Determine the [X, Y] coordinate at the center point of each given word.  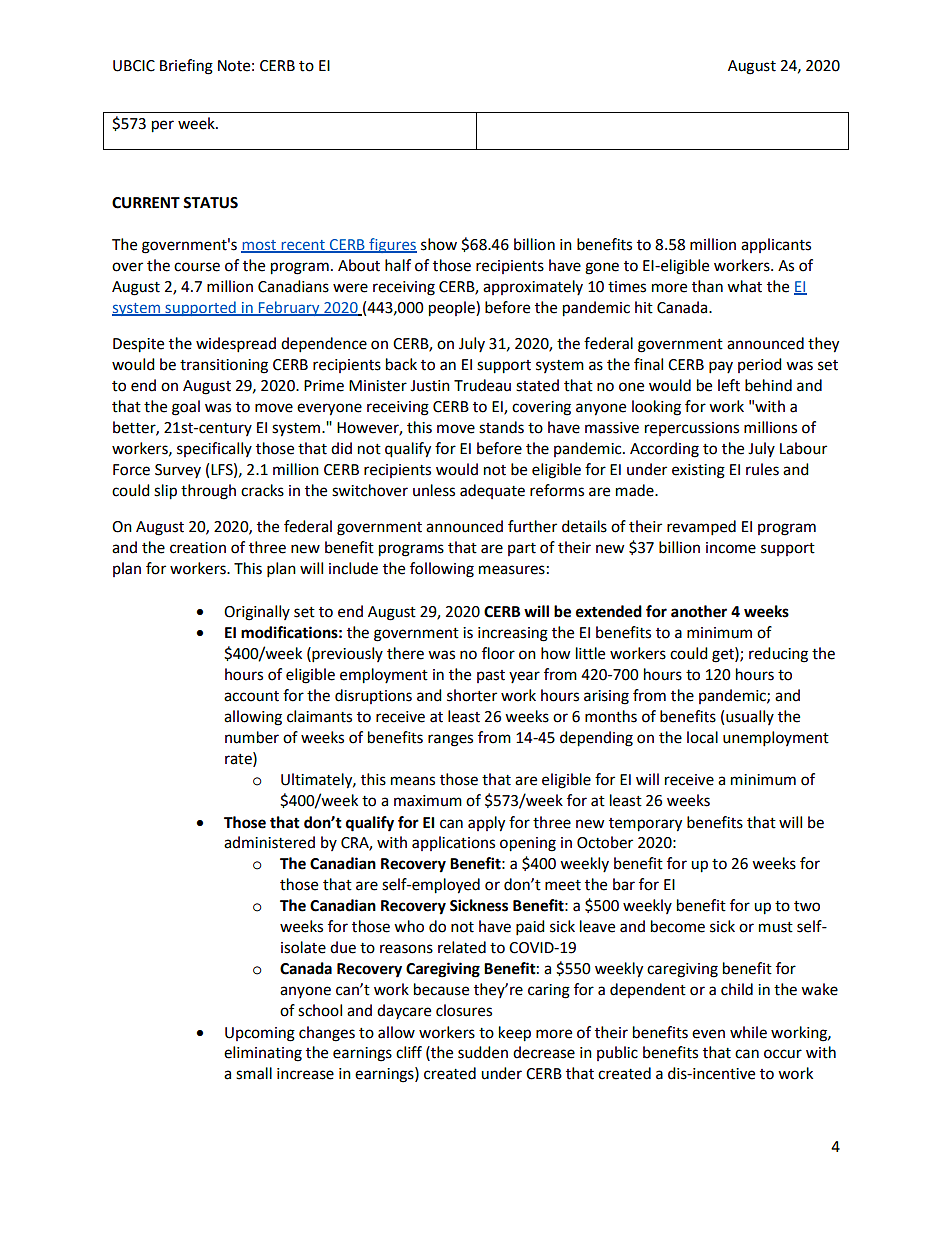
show [439, 244]
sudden [483, 1052]
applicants [776, 245]
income [731, 548]
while [748, 1032]
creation [198, 548]
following [442, 570]
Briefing [186, 67]
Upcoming [260, 1034]
